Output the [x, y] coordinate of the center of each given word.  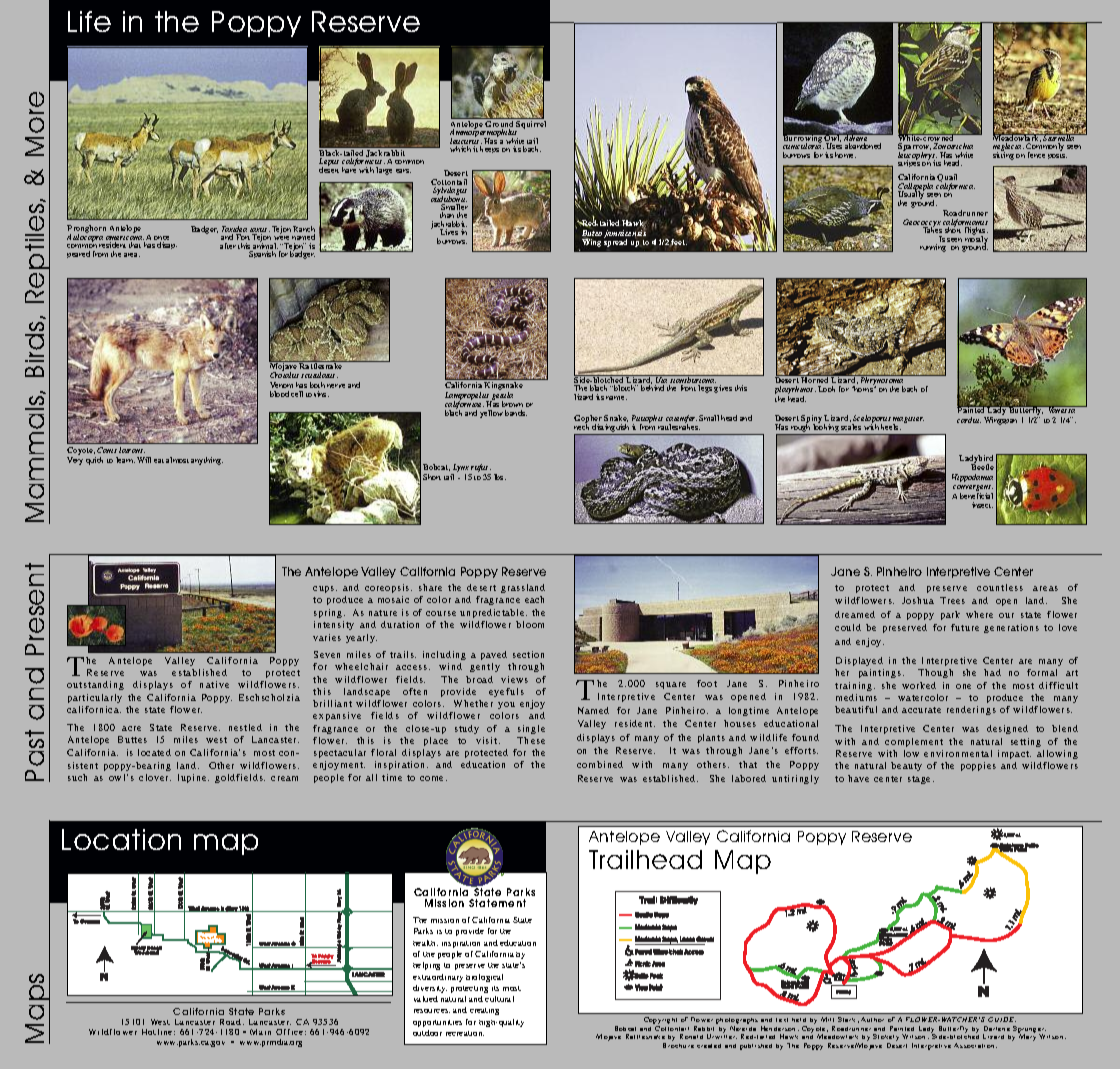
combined [600, 764]
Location [121, 839]
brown [512, 404]
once [161, 239]
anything [207, 461]
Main [260, 1032]
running [933, 248]
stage [921, 780]
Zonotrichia [953, 146]
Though [935, 673]
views [514, 679]
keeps [489, 149]
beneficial [976, 496]
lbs [500, 477]
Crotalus [284, 375]
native [214, 684]
